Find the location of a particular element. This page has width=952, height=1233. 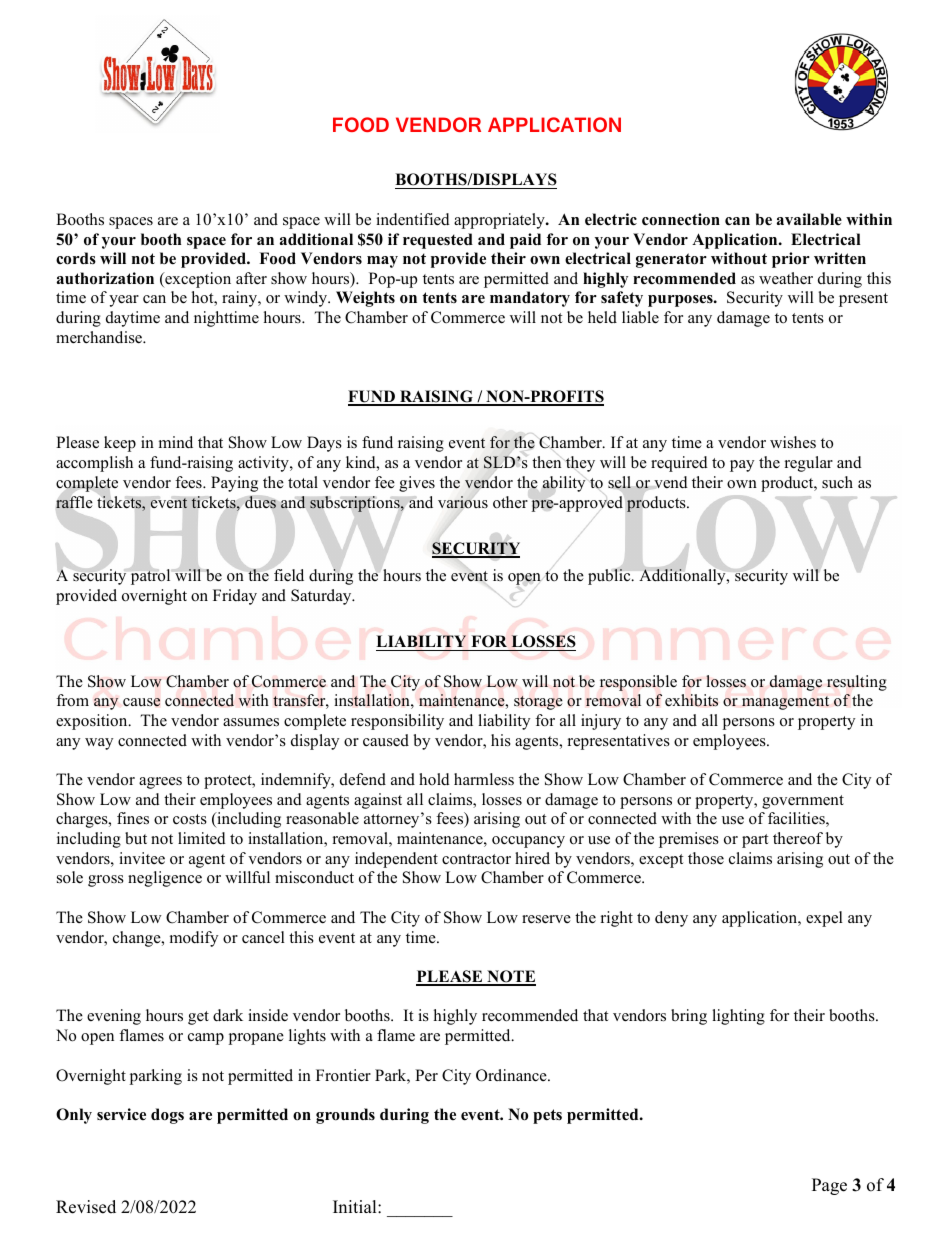

various is located at coordinates (463, 502).
